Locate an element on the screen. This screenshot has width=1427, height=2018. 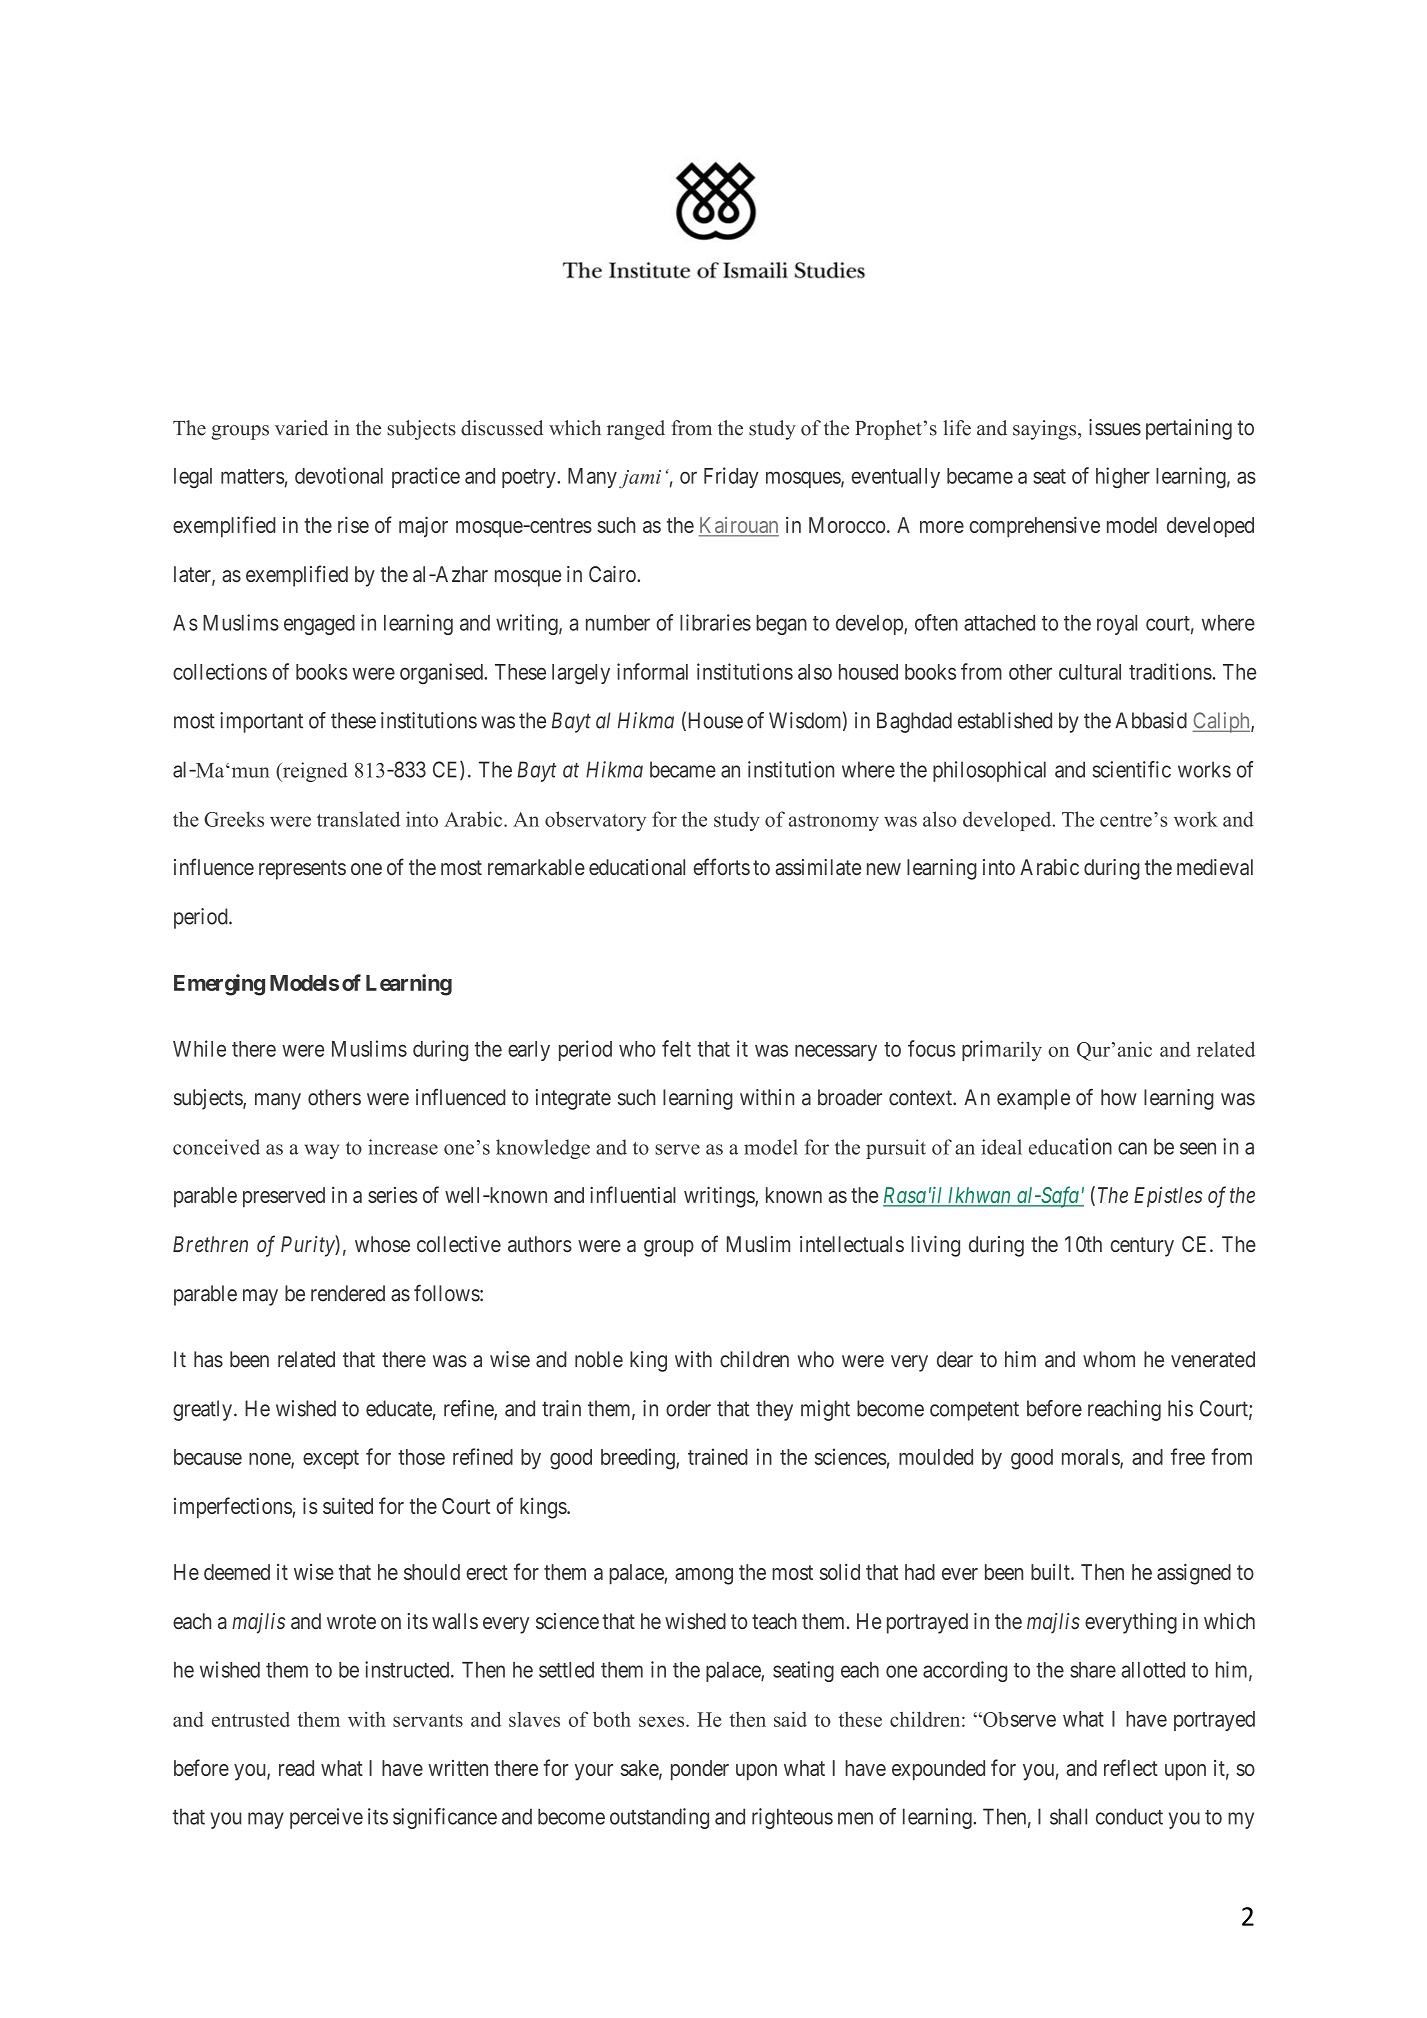
Friday is located at coordinates (731, 477).
